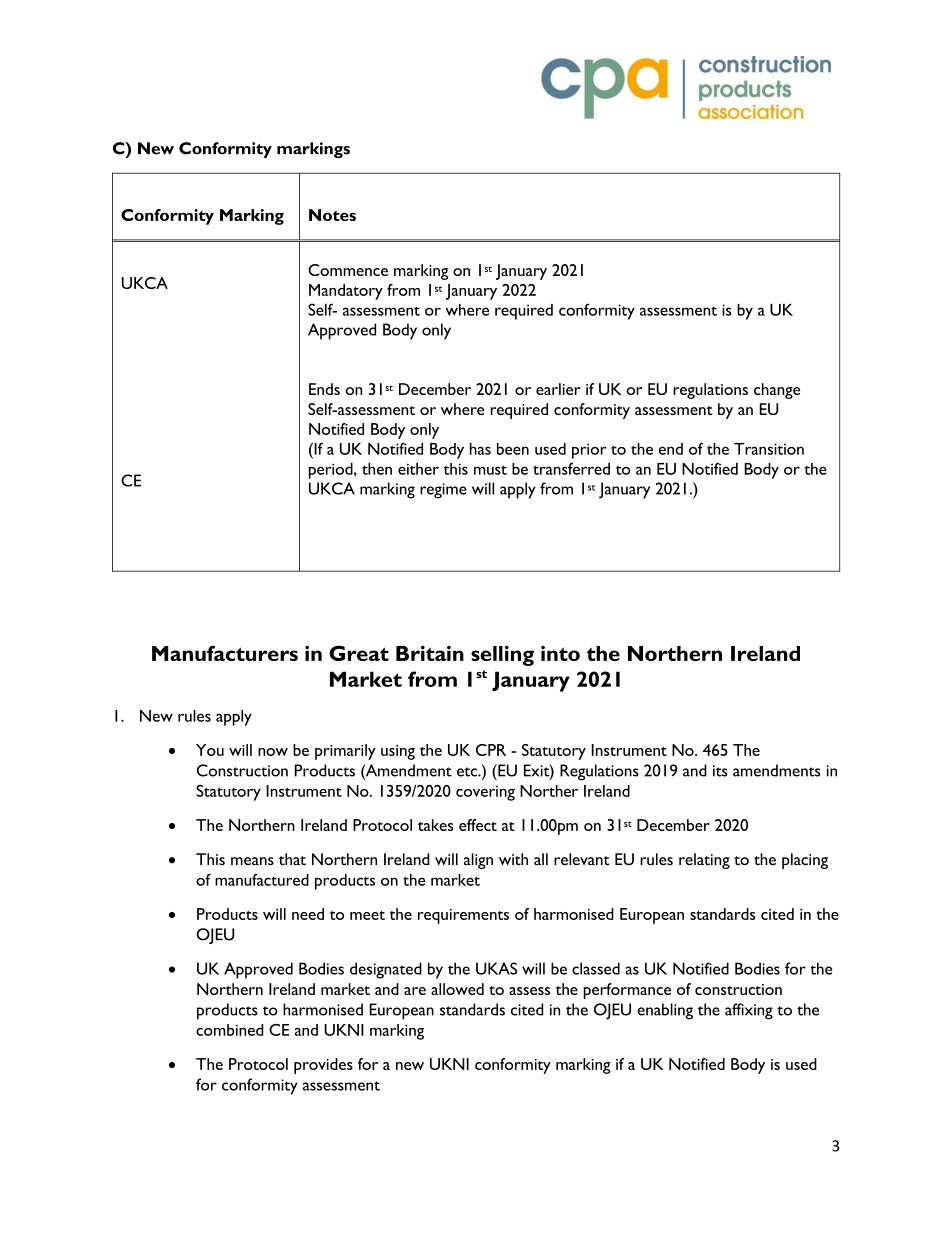 This page has height=1233, width=952. I want to click on Commence, so click(348, 270).
